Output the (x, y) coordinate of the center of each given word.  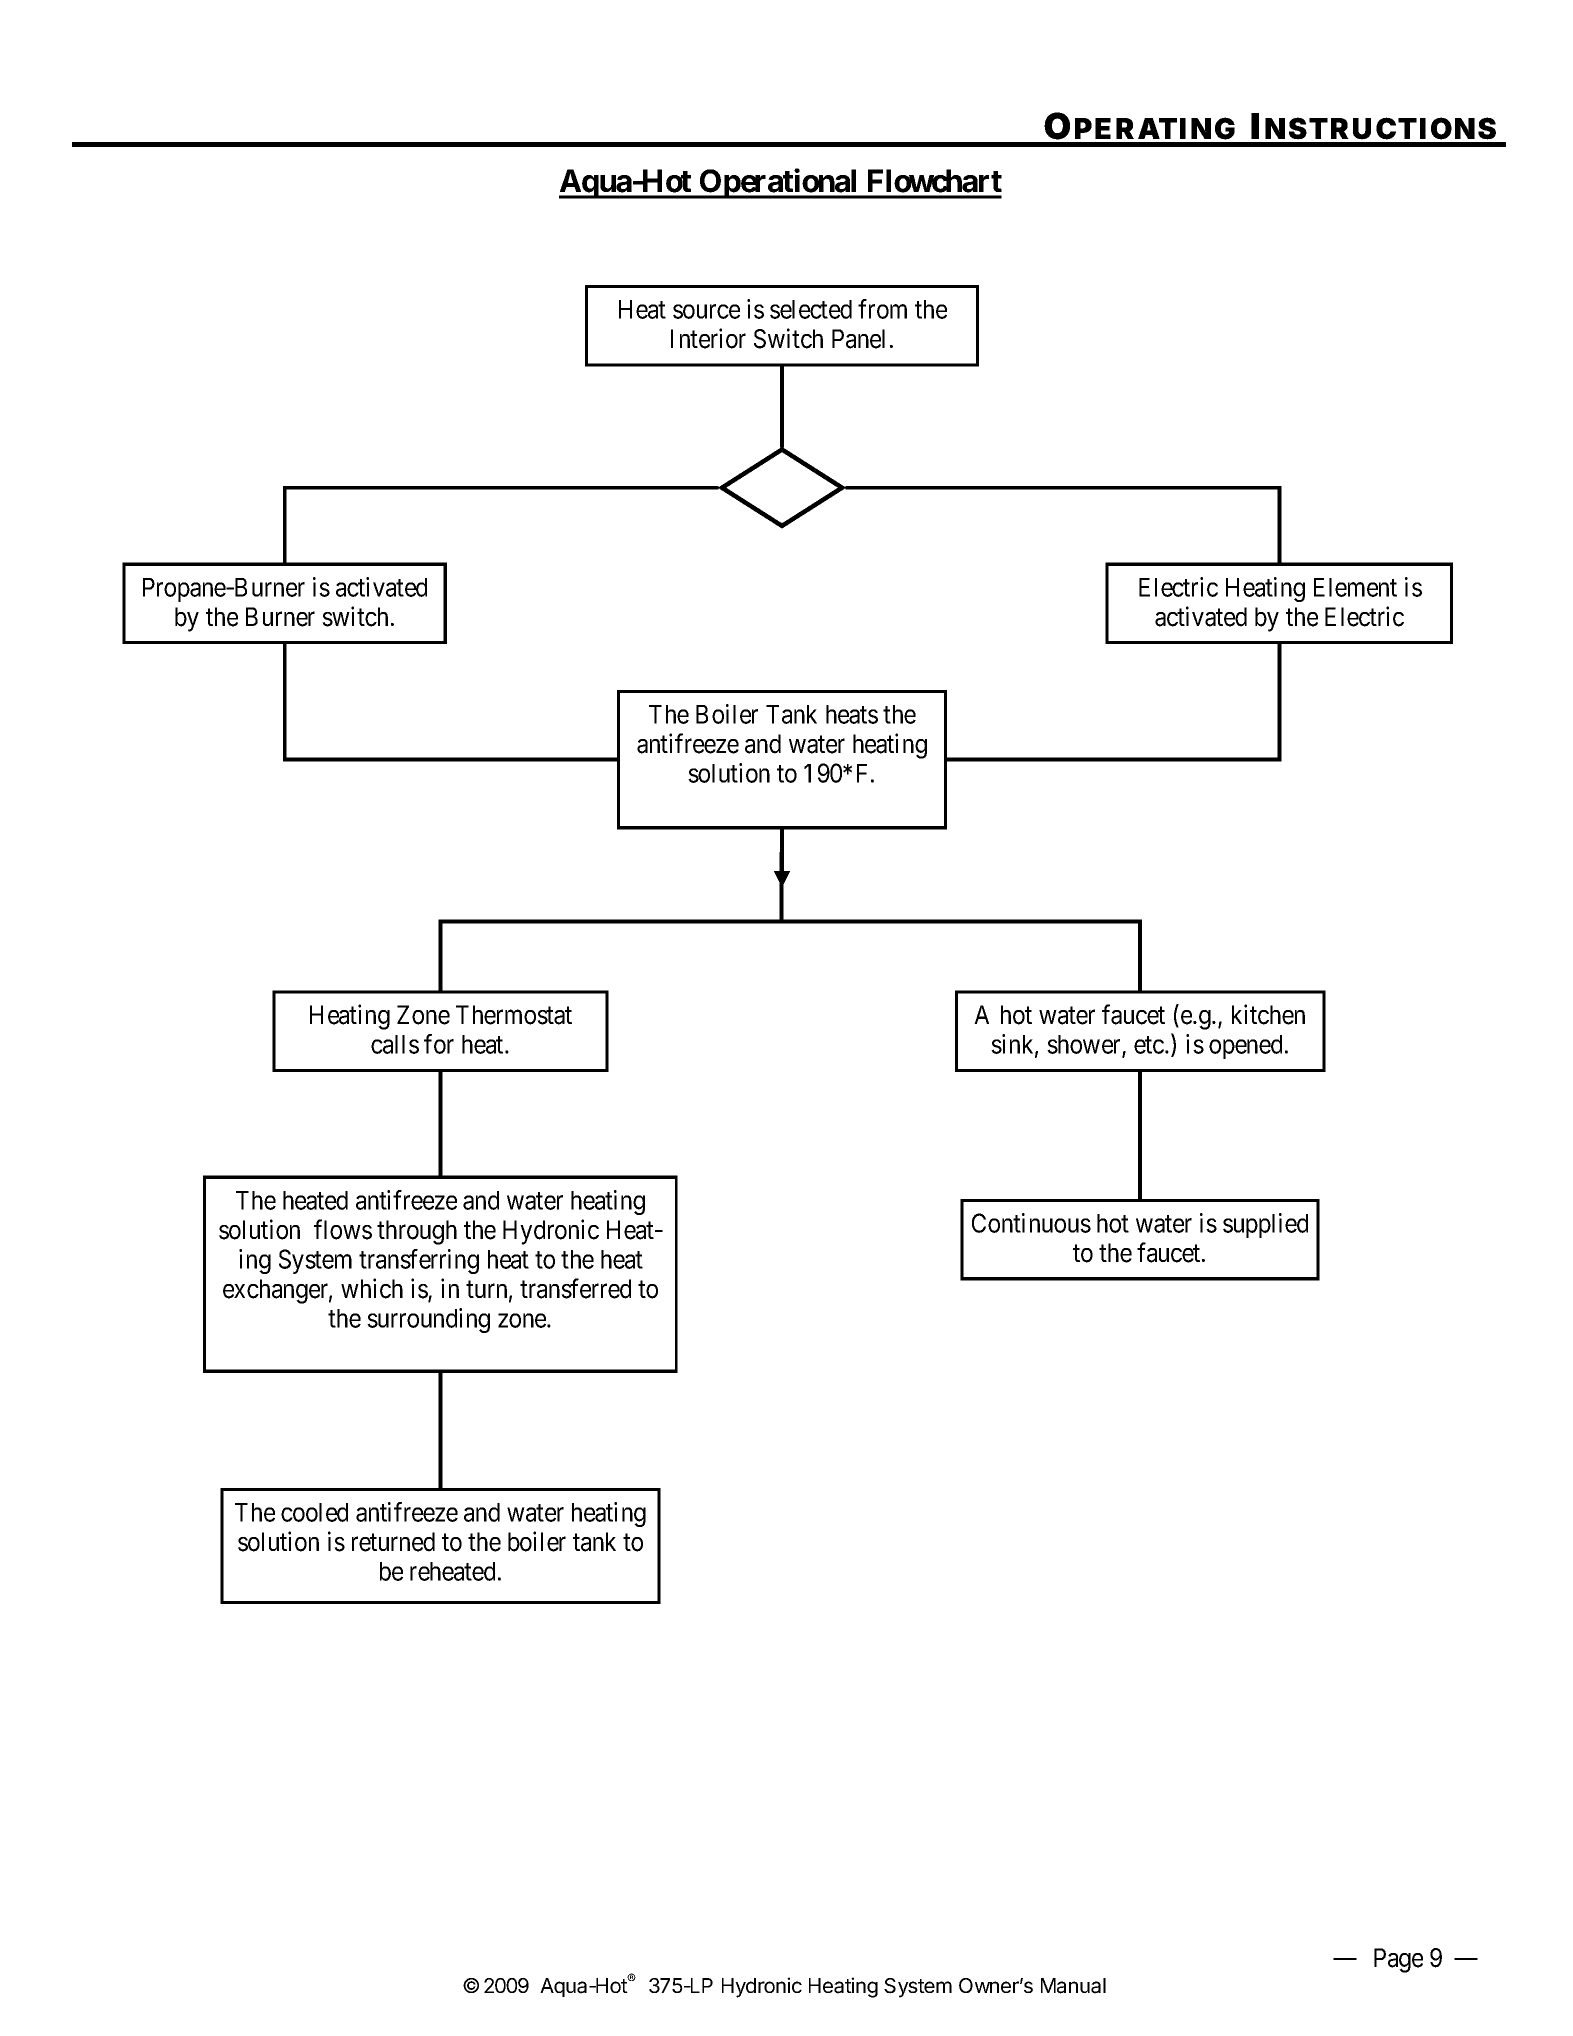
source (706, 312)
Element (1355, 587)
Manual (1073, 1986)
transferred (575, 1288)
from (882, 309)
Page (1398, 1960)
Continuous (1031, 1223)
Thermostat (514, 1015)
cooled (314, 1512)
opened (1245, 1047)
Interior (708, 338)
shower (1085, 1046)
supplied (1265, 1225)
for (439, 1044)
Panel (858, 339)
